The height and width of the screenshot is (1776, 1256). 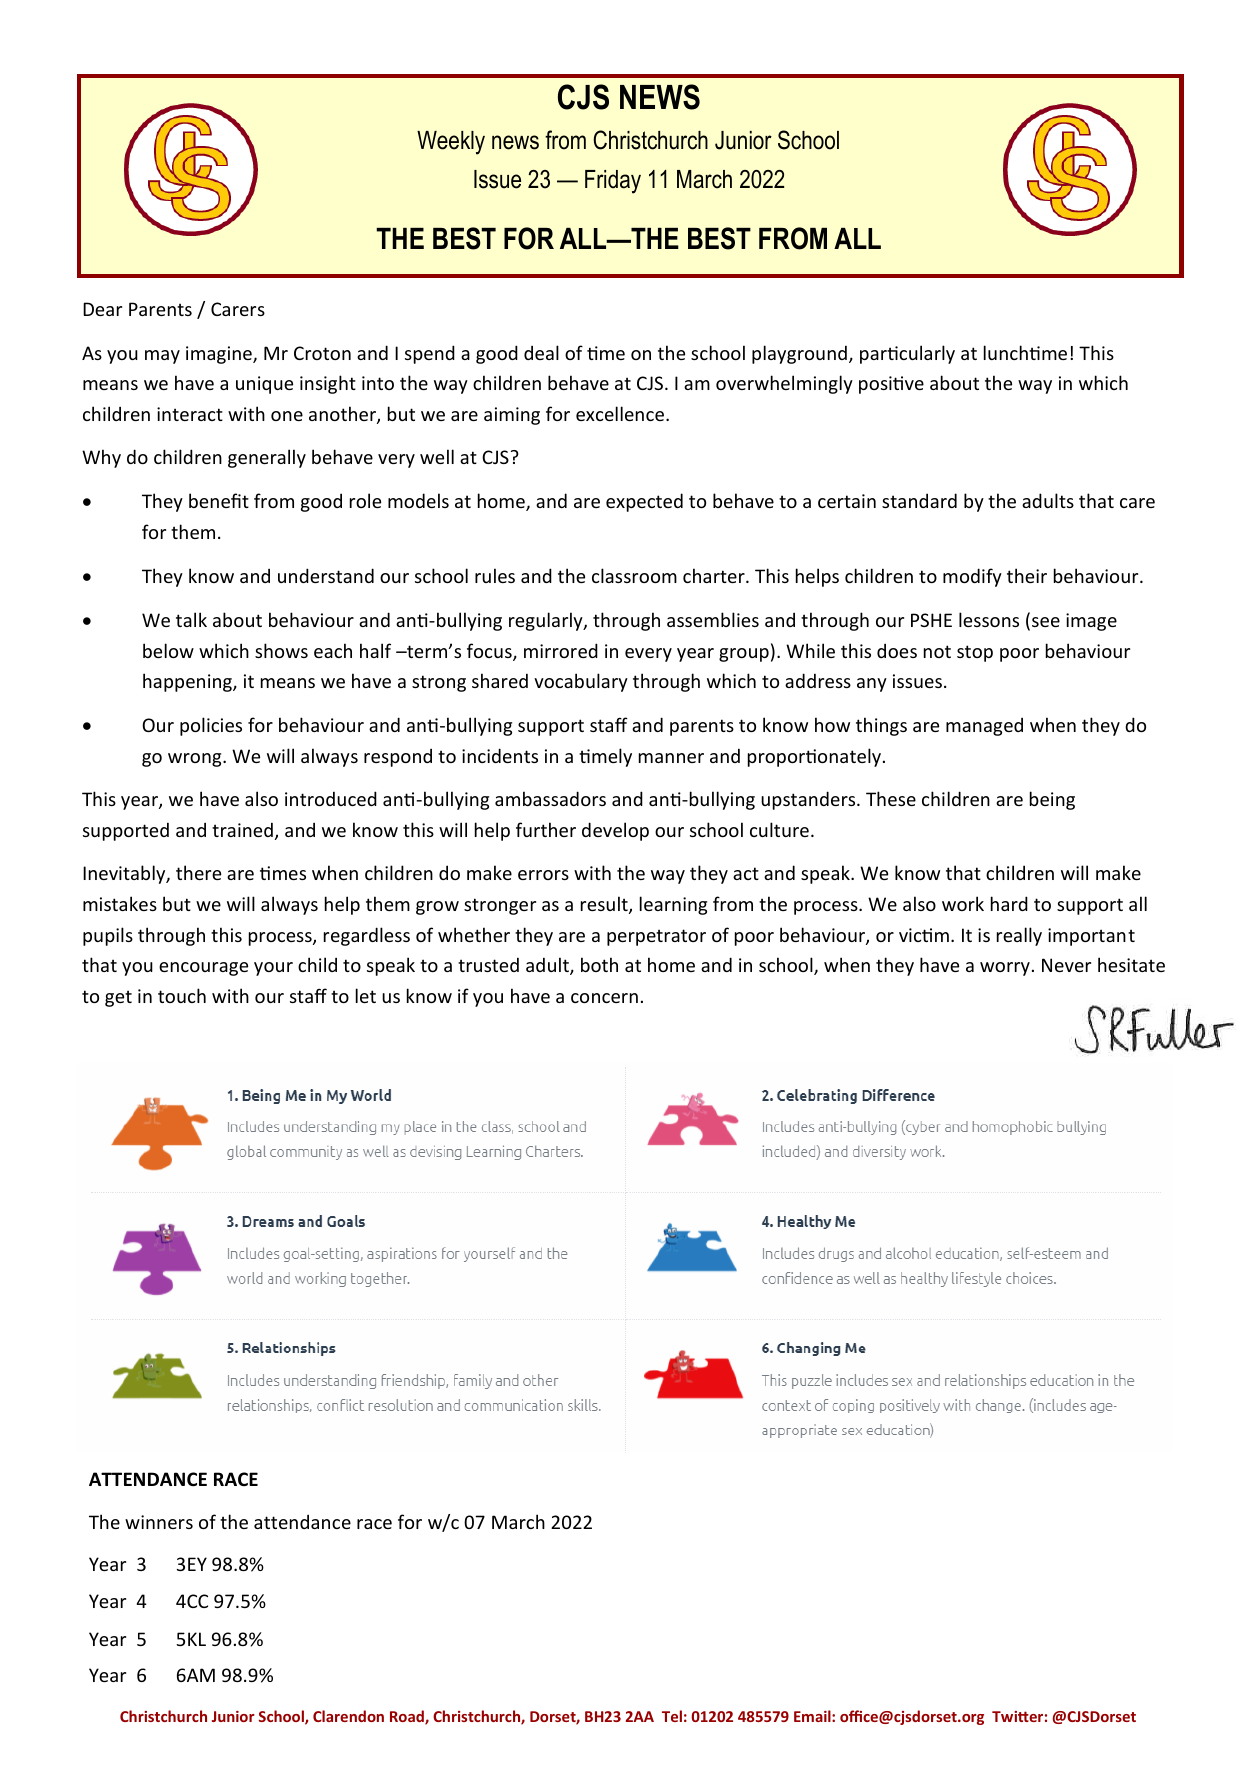 I want to click on Dear, so click(x=102, y=309).
